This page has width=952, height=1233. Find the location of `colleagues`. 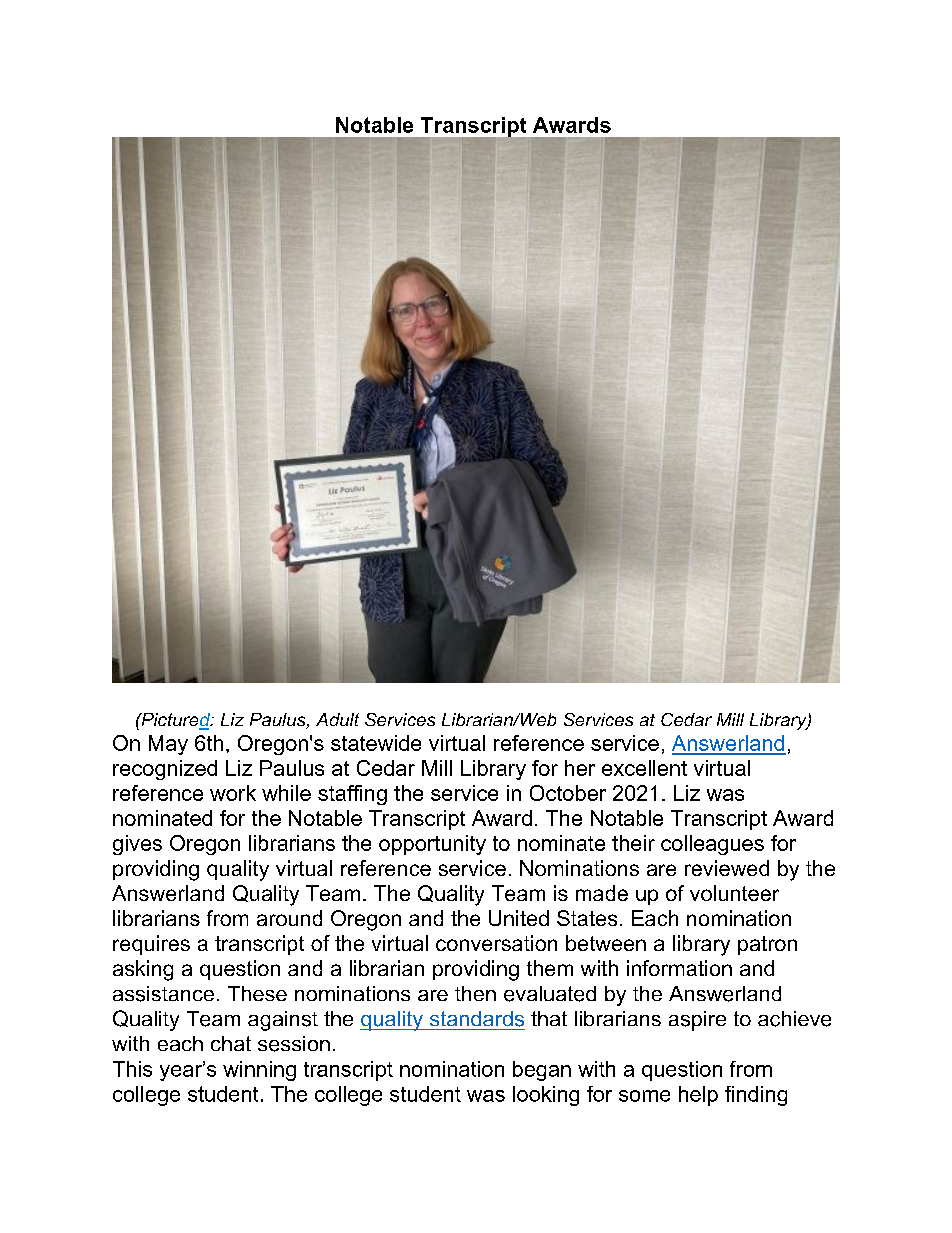

colleagues is located at coordinates (712, 845).
